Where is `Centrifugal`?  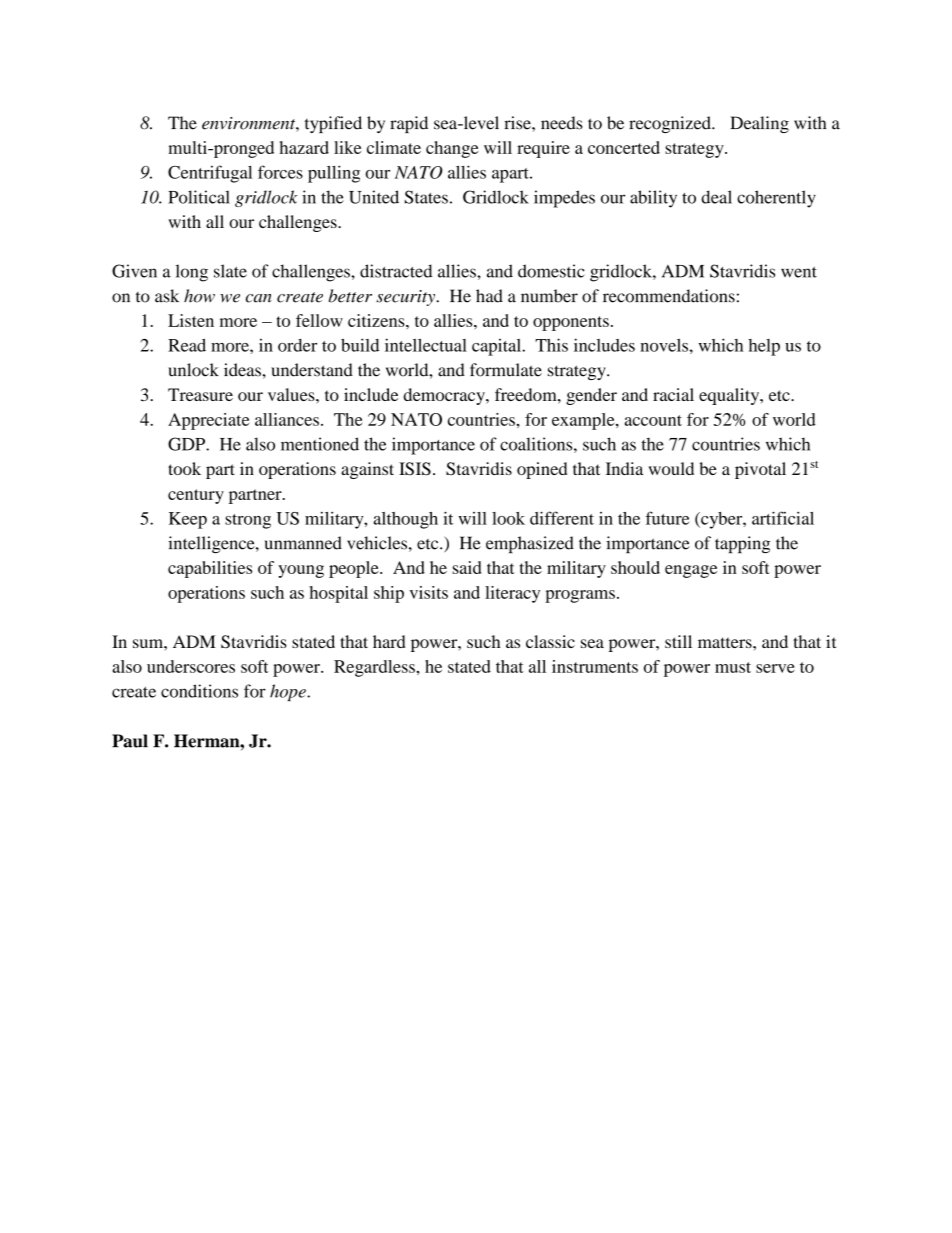
Centrifugal is located at coordinates (210, 174).
